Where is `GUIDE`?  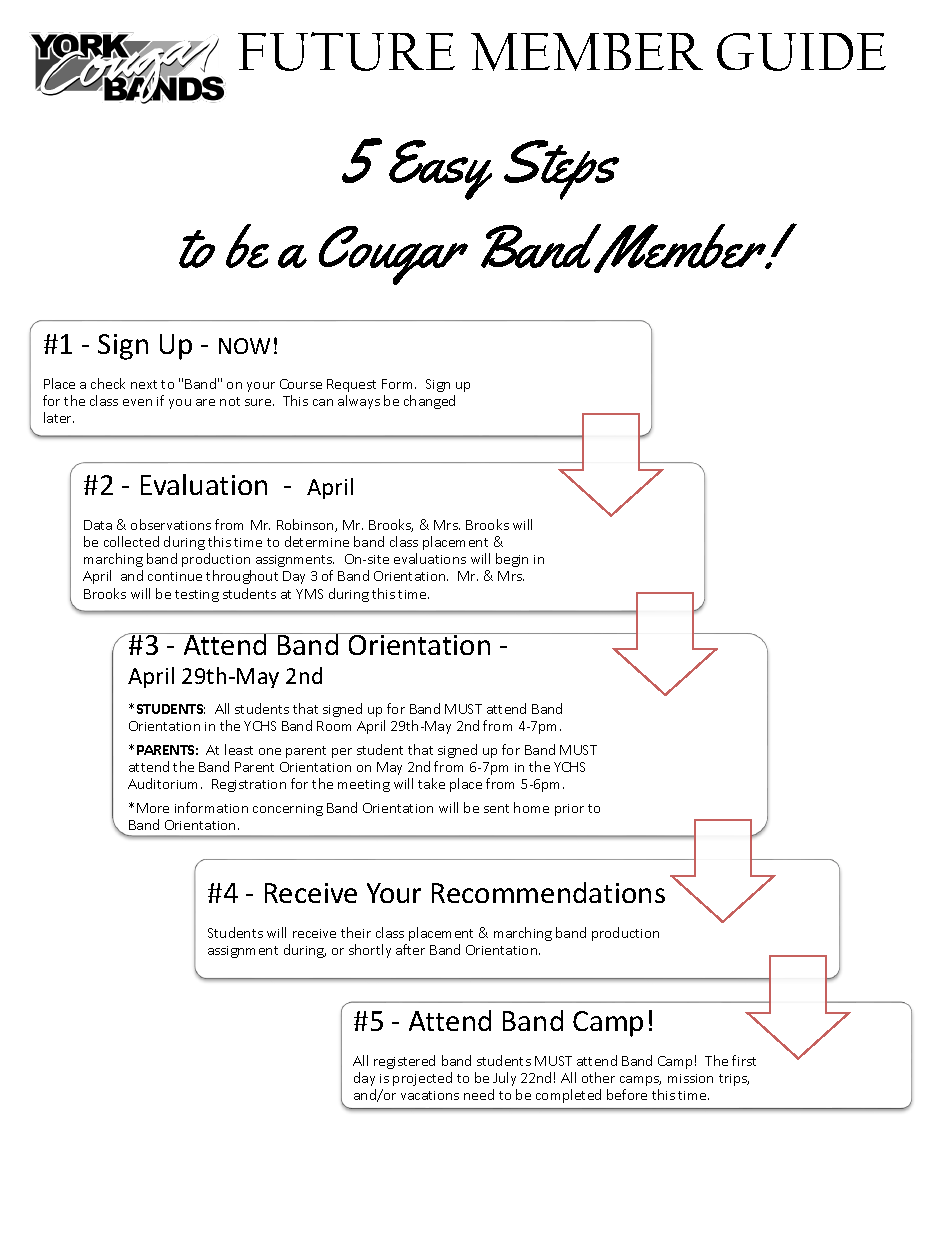 GUIDE is located at coordinates (801, 52).
